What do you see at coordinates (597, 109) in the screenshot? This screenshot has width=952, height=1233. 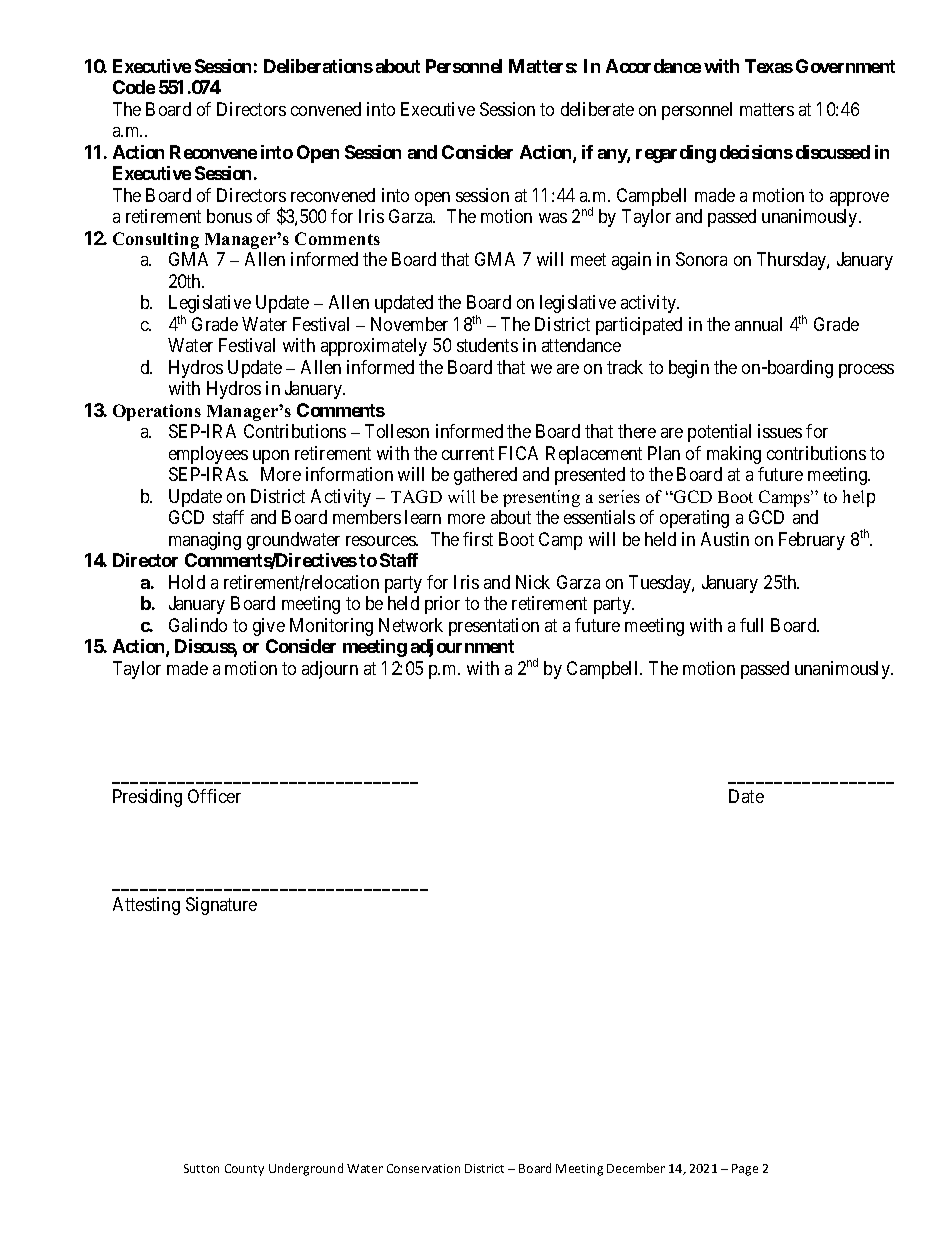 I see `deliberate` at bounding box center [597, 109].
